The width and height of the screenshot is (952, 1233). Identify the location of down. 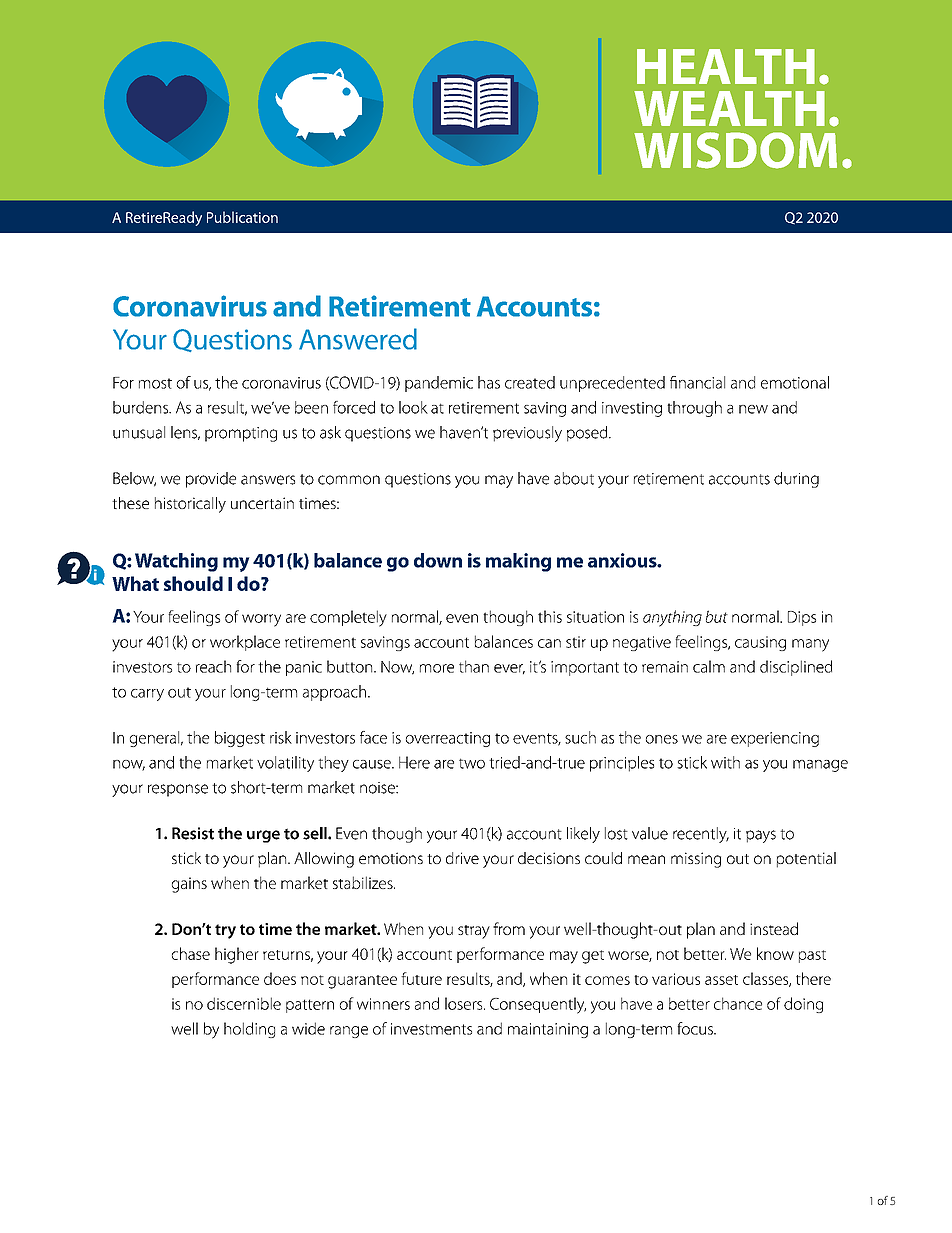
(438, 560).
